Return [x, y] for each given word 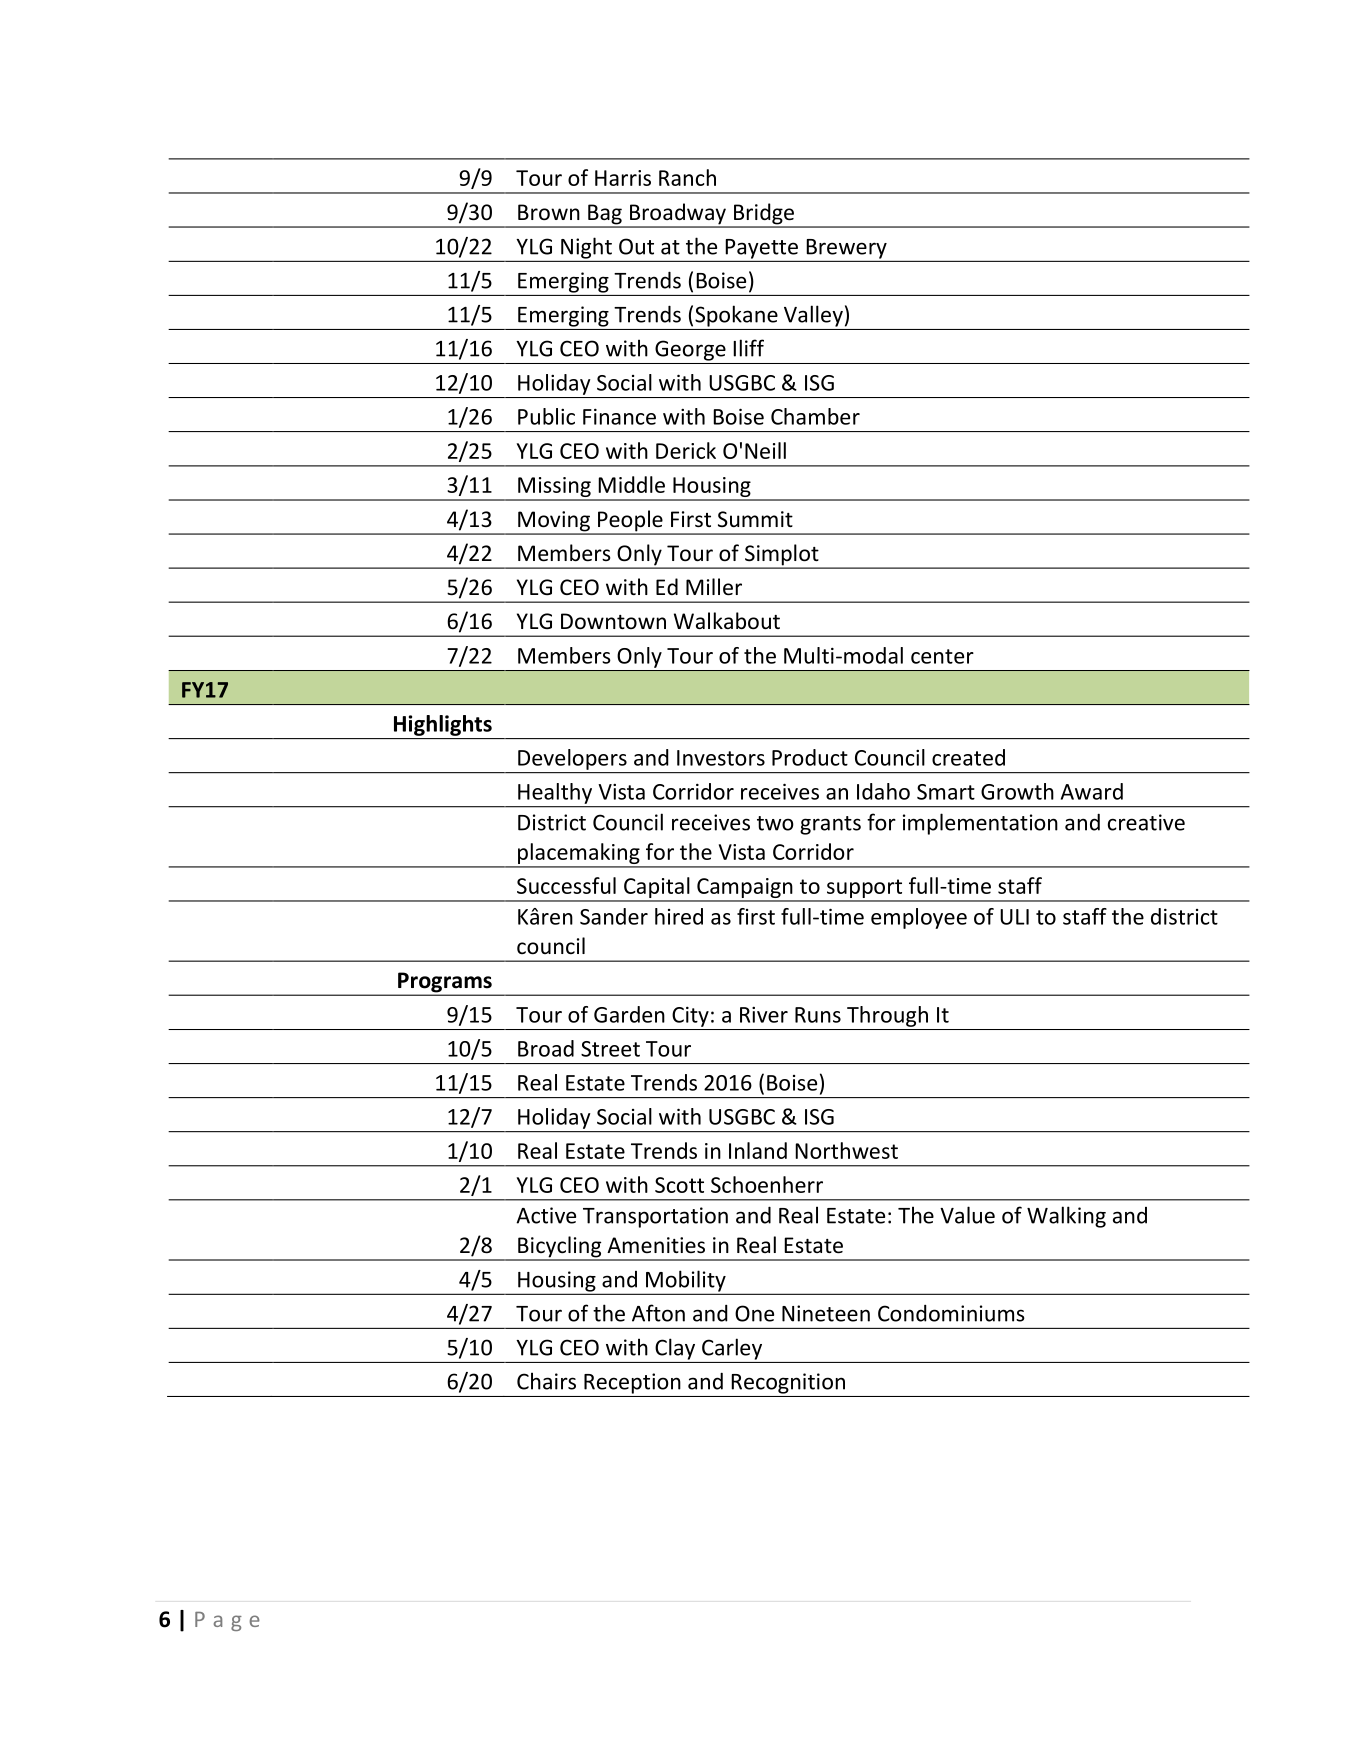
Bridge [763, 215]
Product [810, 757]
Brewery [846, 249]
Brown [549, 212]
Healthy [555, 793]
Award [1092, 791]
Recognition [788, 1383]
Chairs [546, 1381]
